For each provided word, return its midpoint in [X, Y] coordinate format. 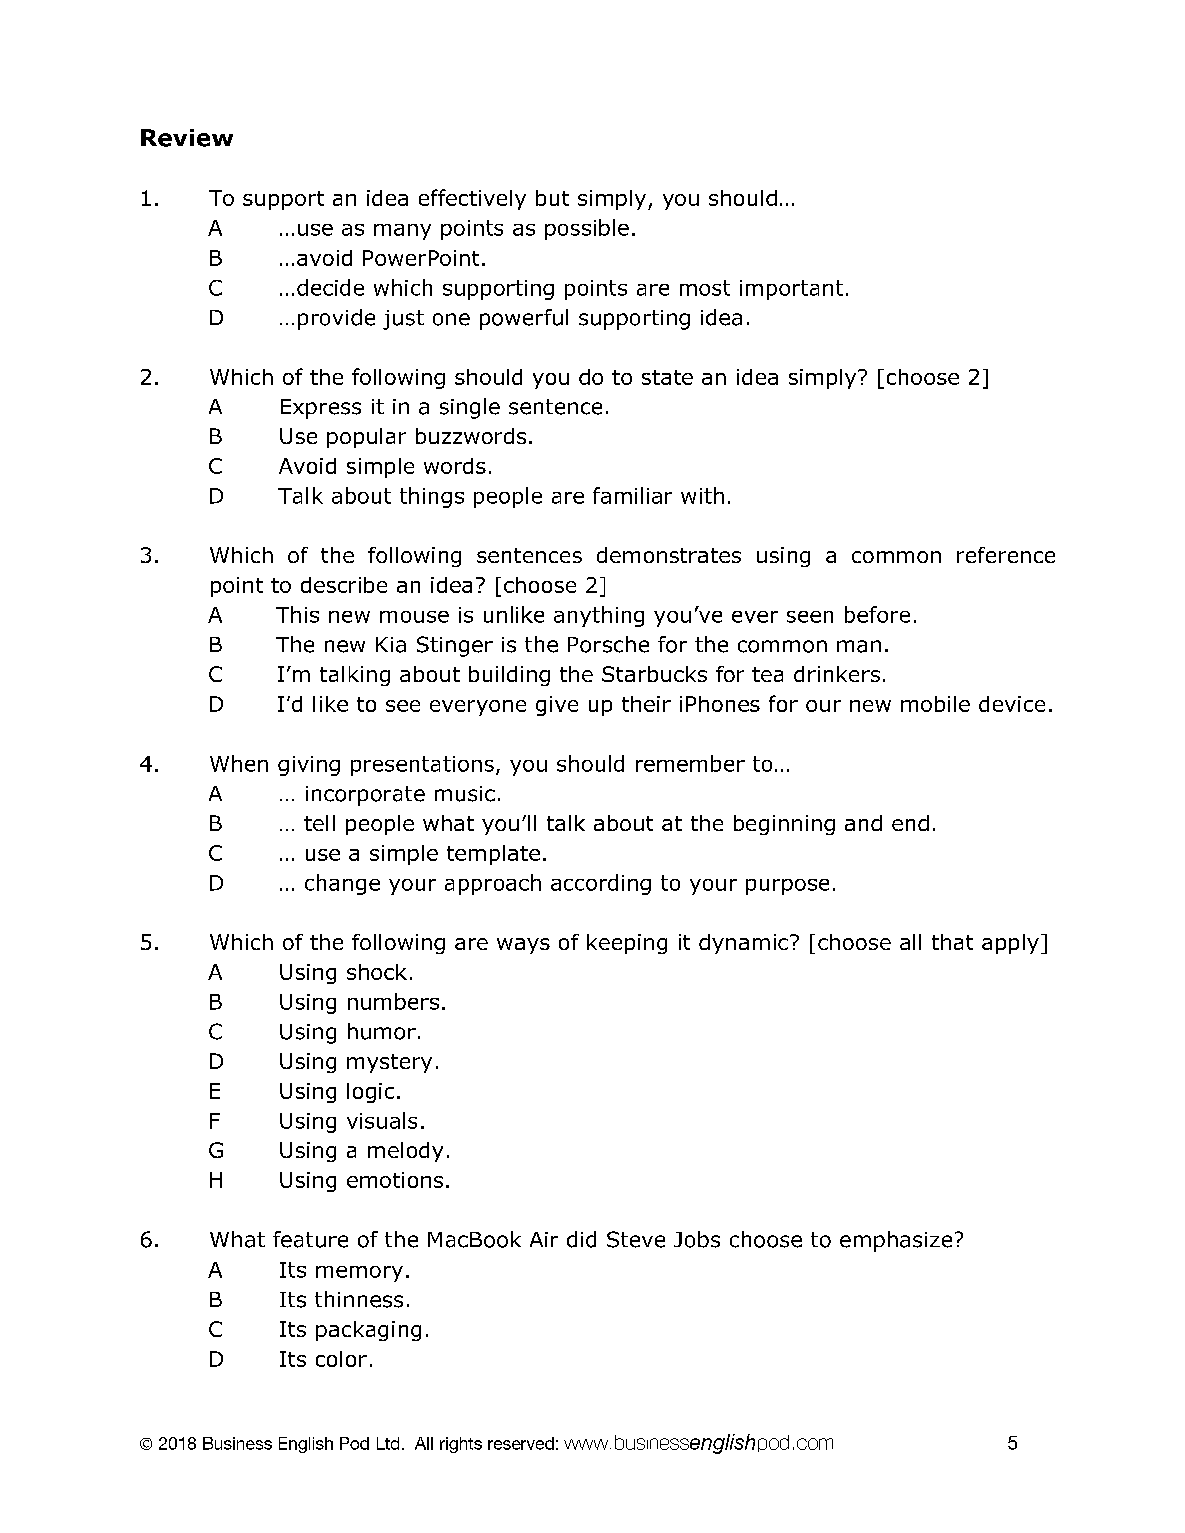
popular [366, 438]
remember [690, 763]
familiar [632, 495]
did [581, 1239]
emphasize [896, 1241]
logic [370, 1093]
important [791, 290]
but [552, 198]
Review [187, 138]
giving [309, 766]
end [910, 823]
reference [1006, 555]
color [341, 1359]
